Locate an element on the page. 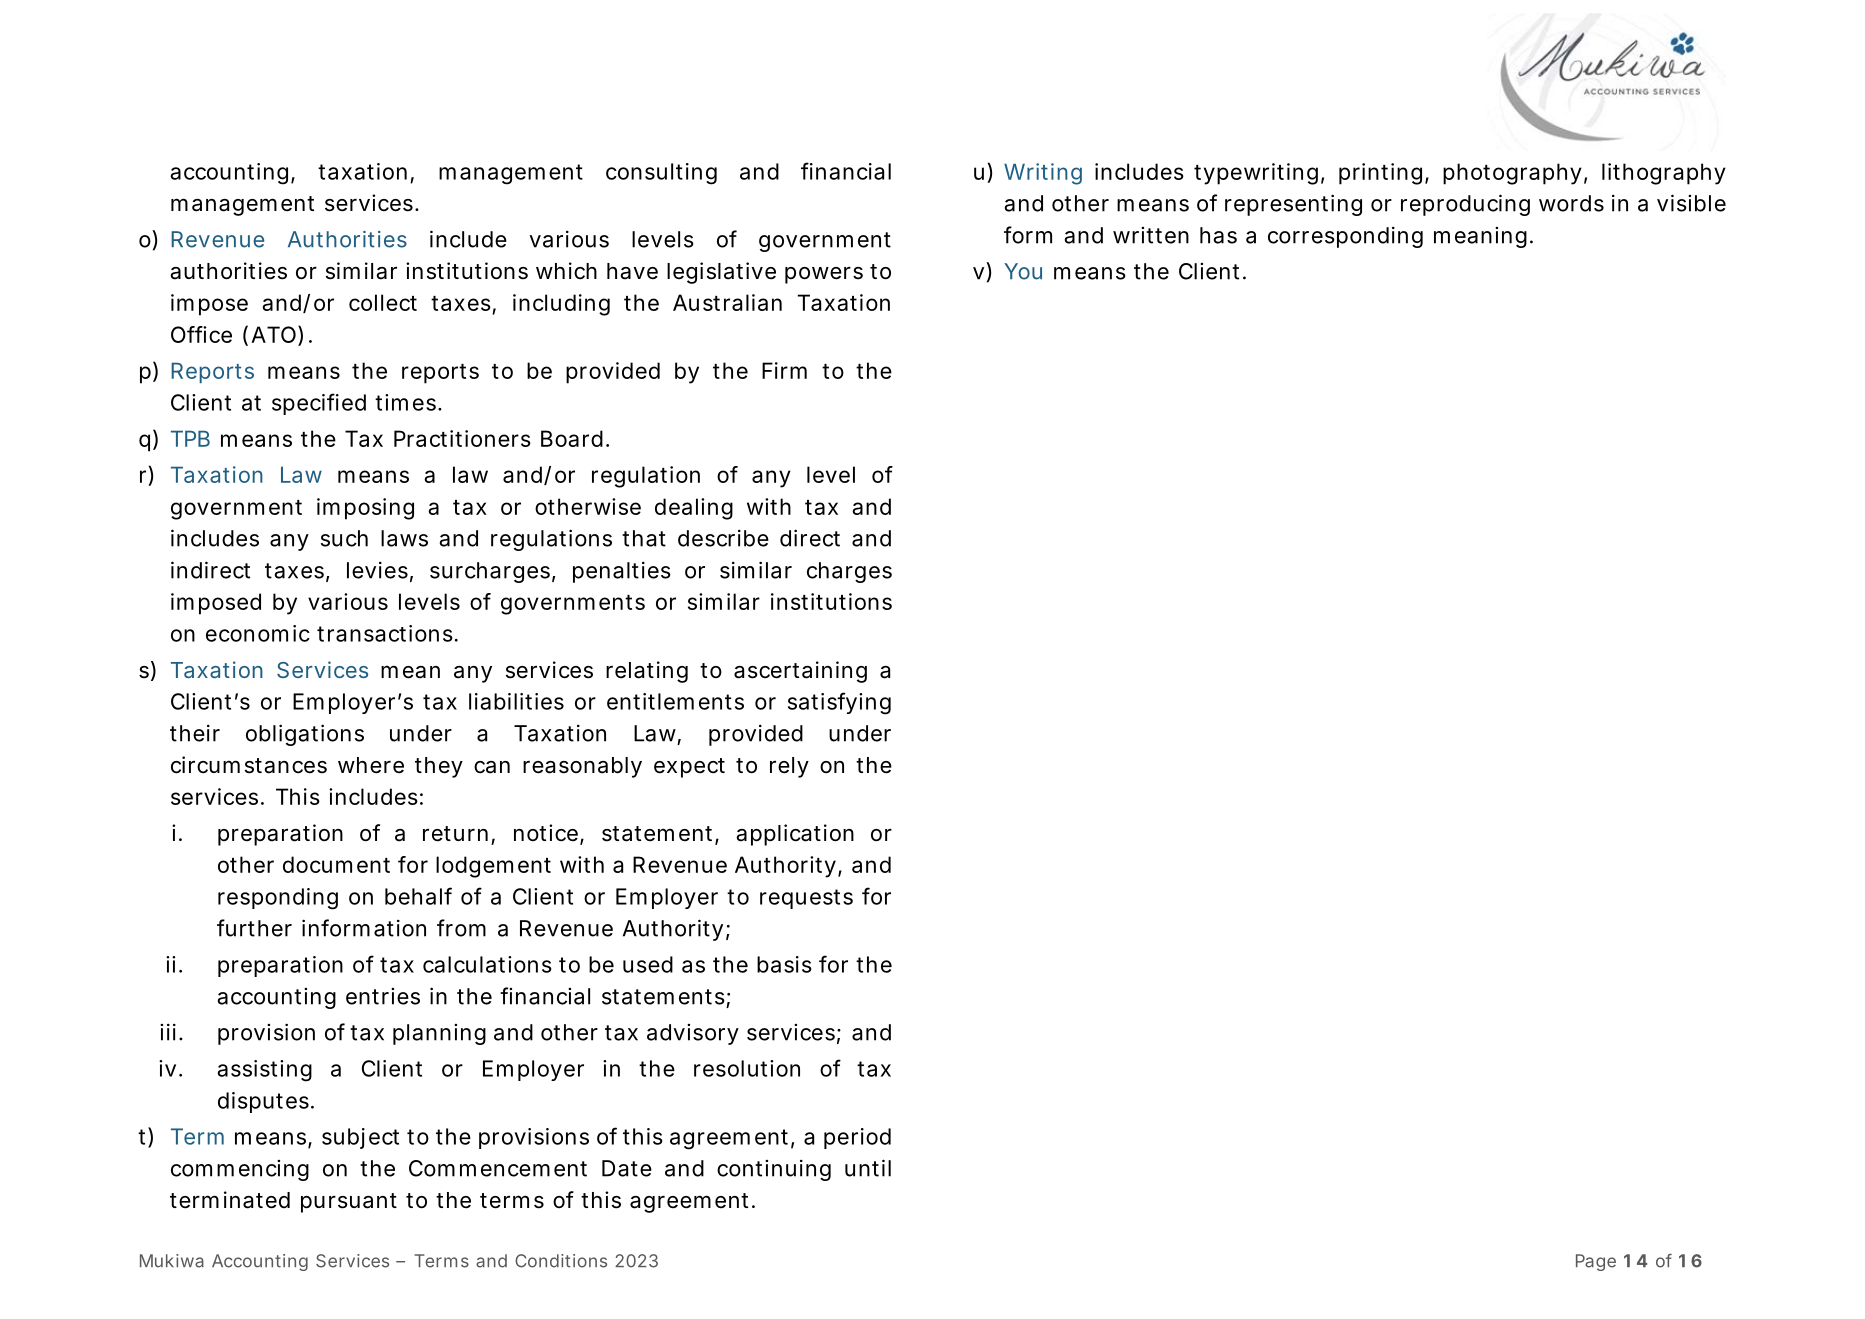 This page has width=1865, height=1319. until is located at coordinates (868, 1168).
